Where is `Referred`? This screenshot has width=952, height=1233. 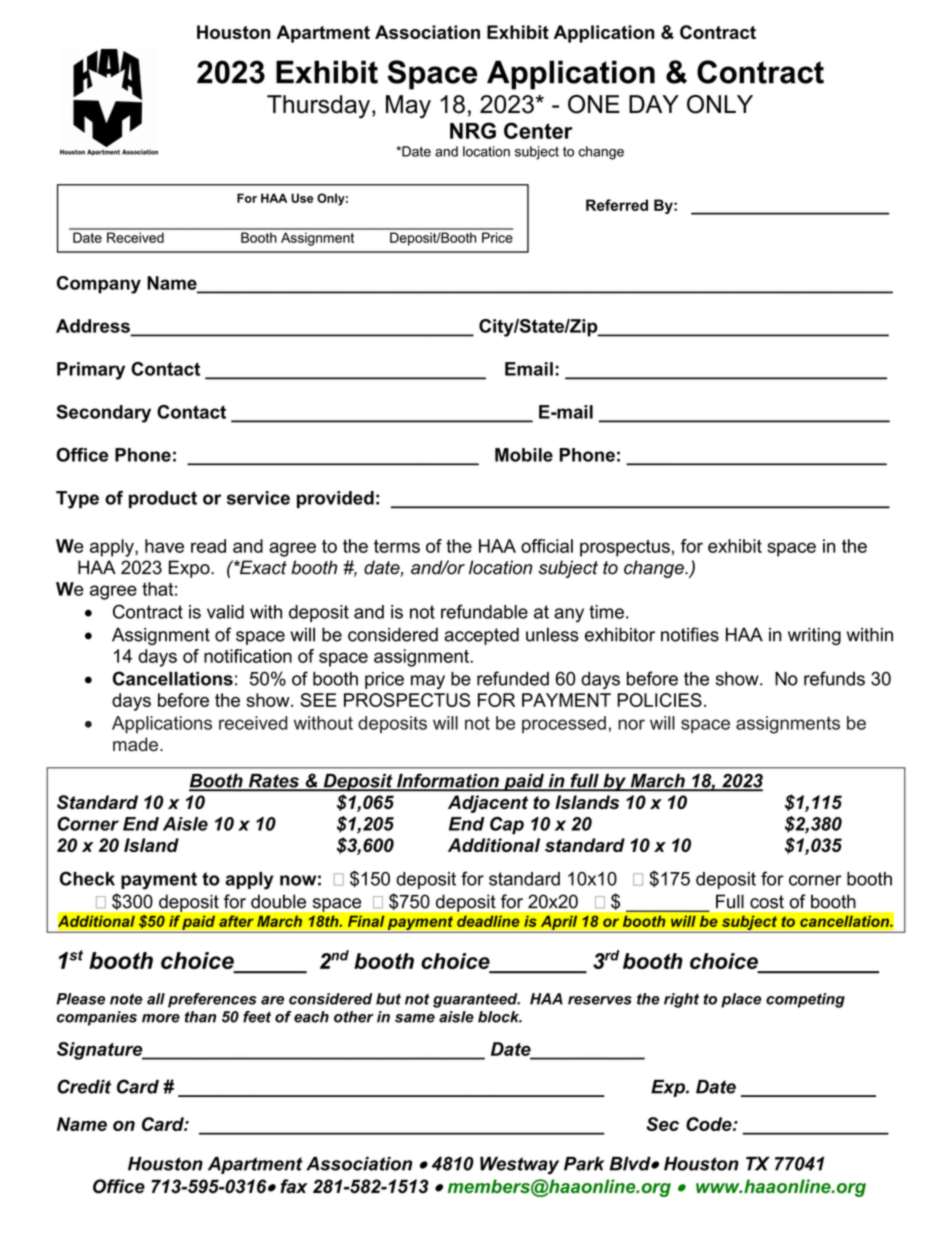
Referred is located at coordinates (617, 205).
